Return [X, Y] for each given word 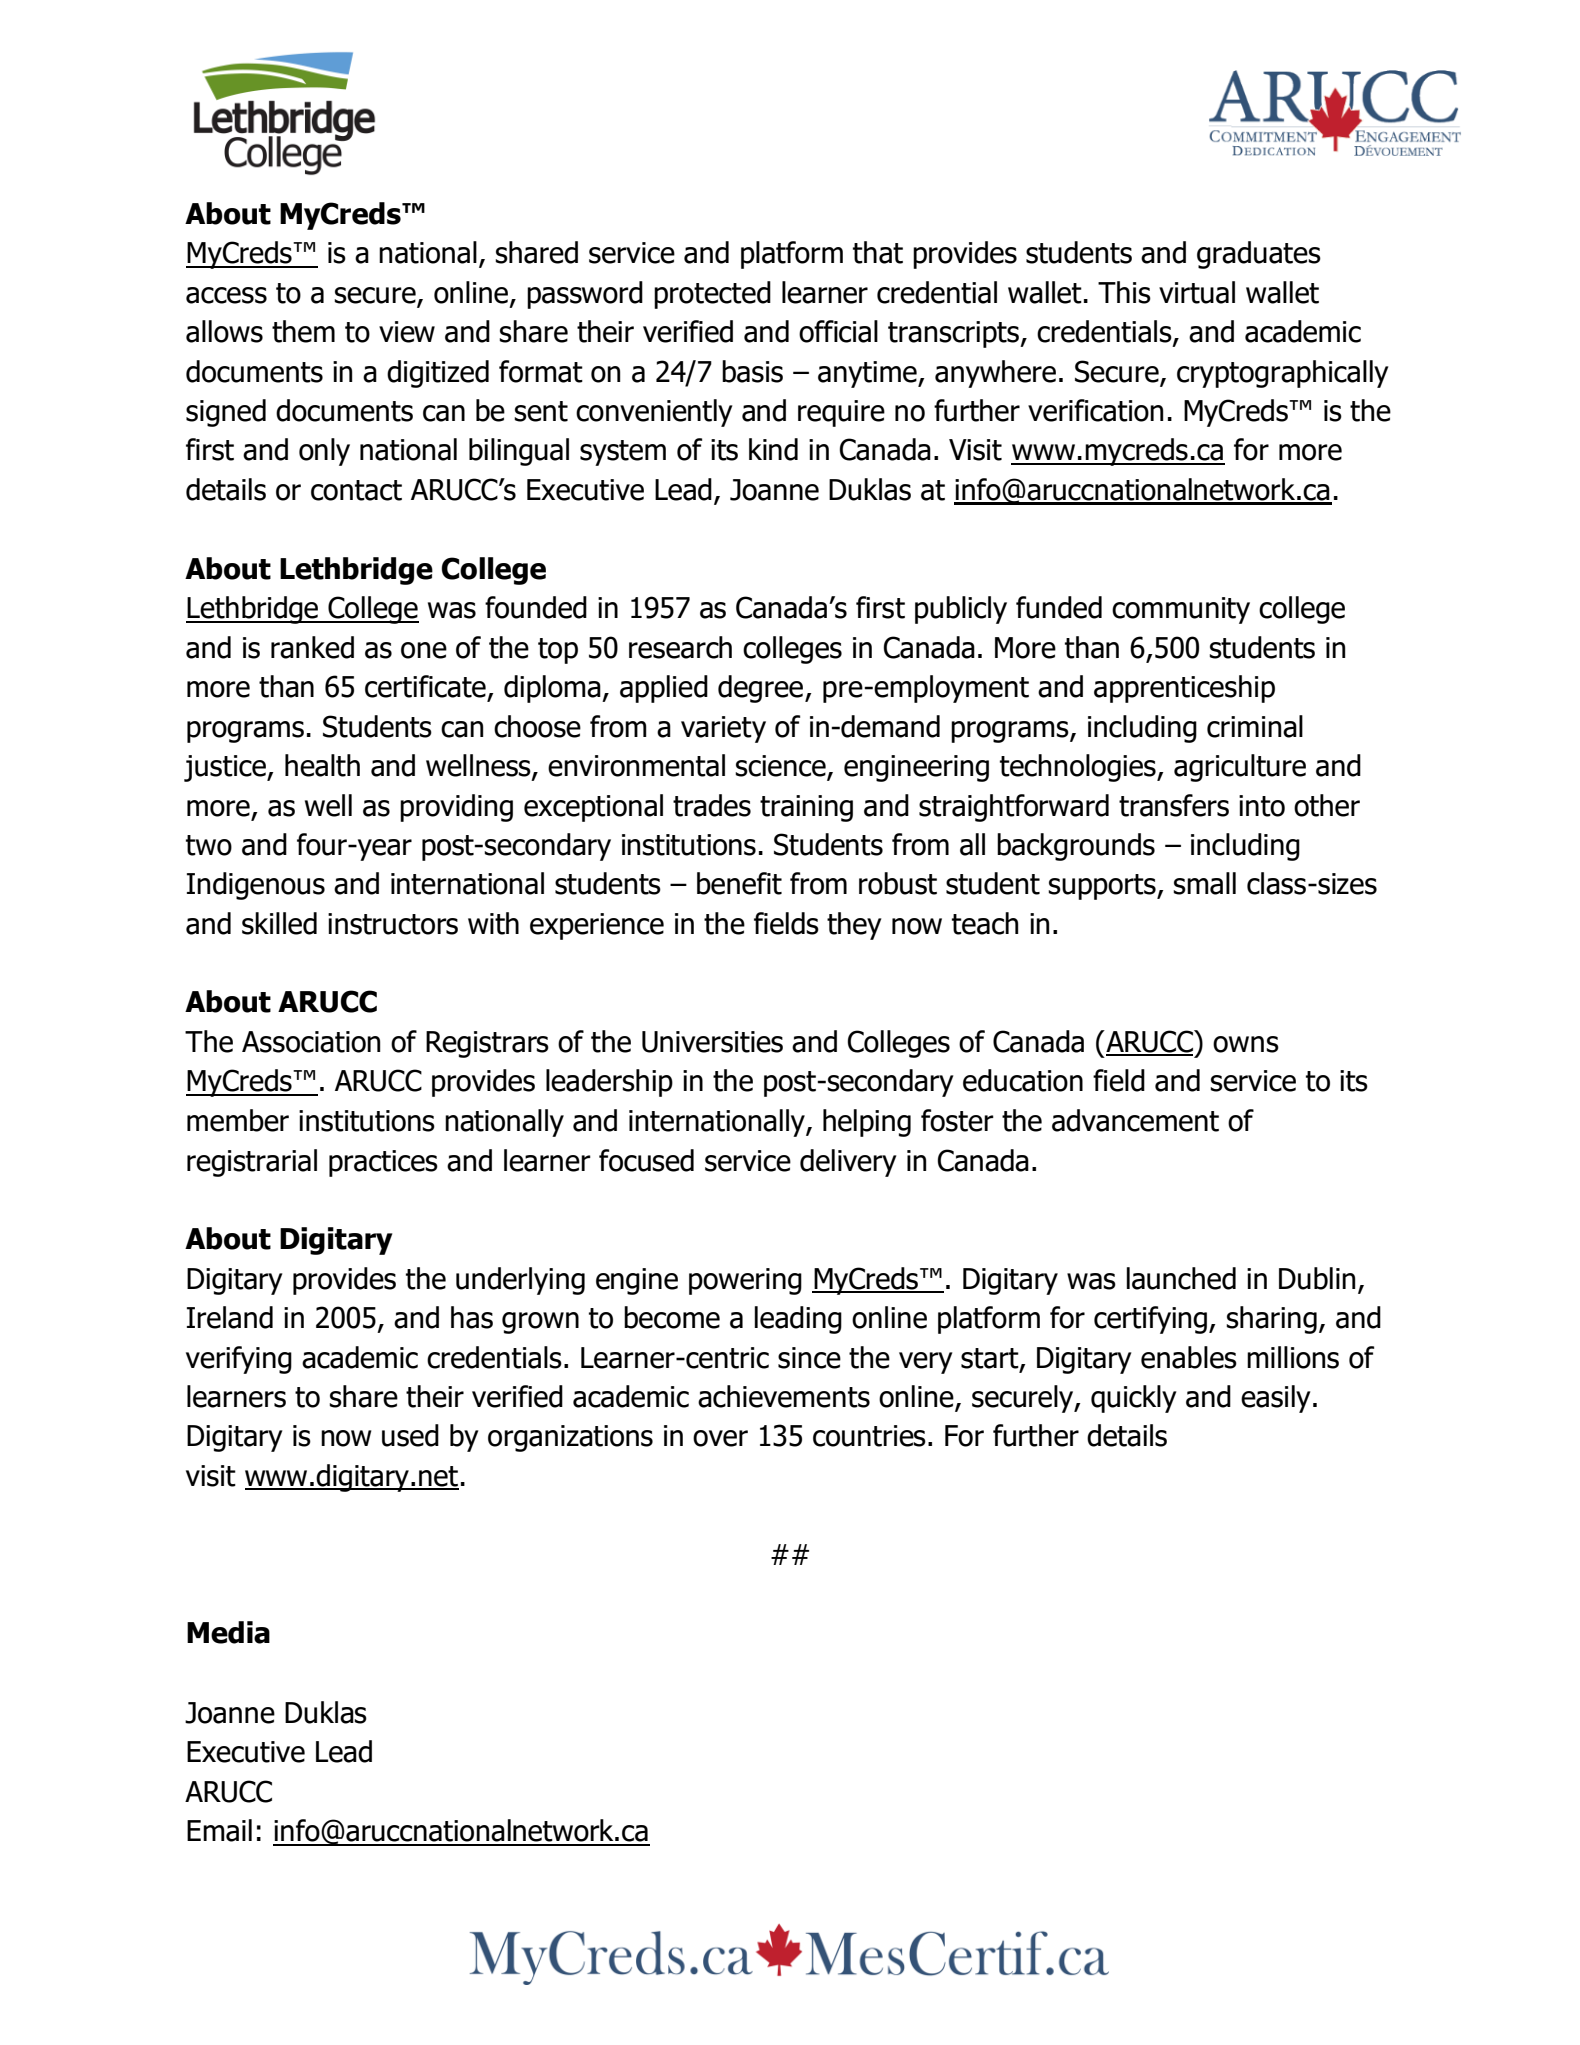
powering [745, 1281]
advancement [1135, 1120]
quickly [1134, 1399]
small [1204, 883]
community [1181, 610]
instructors [393, 924]
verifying [239, 1360]
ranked [312, 647]
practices [383, 1163]
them [303, 331]
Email [219, 1830]
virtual [1197, 292]
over [720, 1438]
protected [712, 295]
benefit [739, 883]
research [680, 647]
